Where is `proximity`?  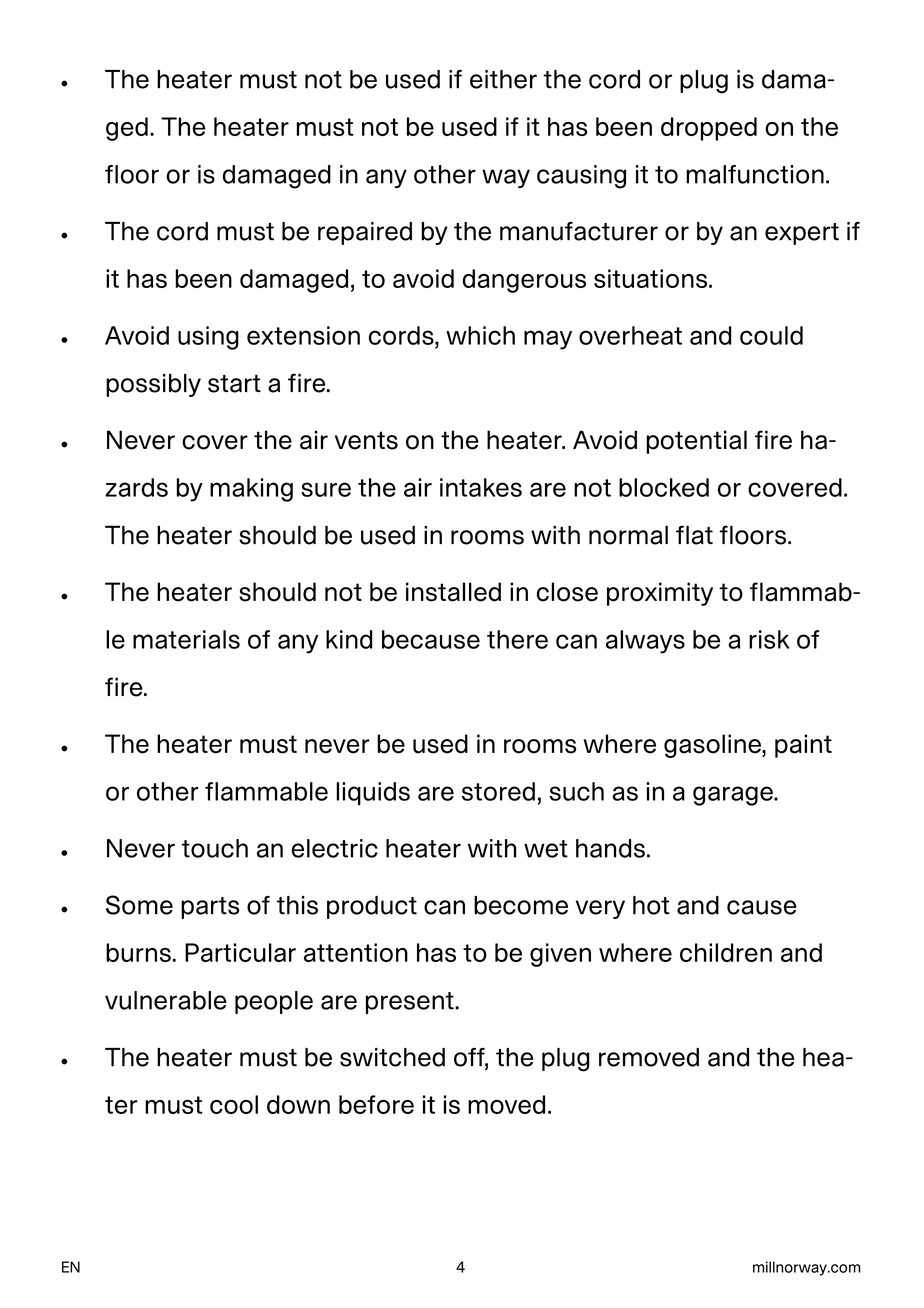 proximity is located at coordinates (660, 594).
